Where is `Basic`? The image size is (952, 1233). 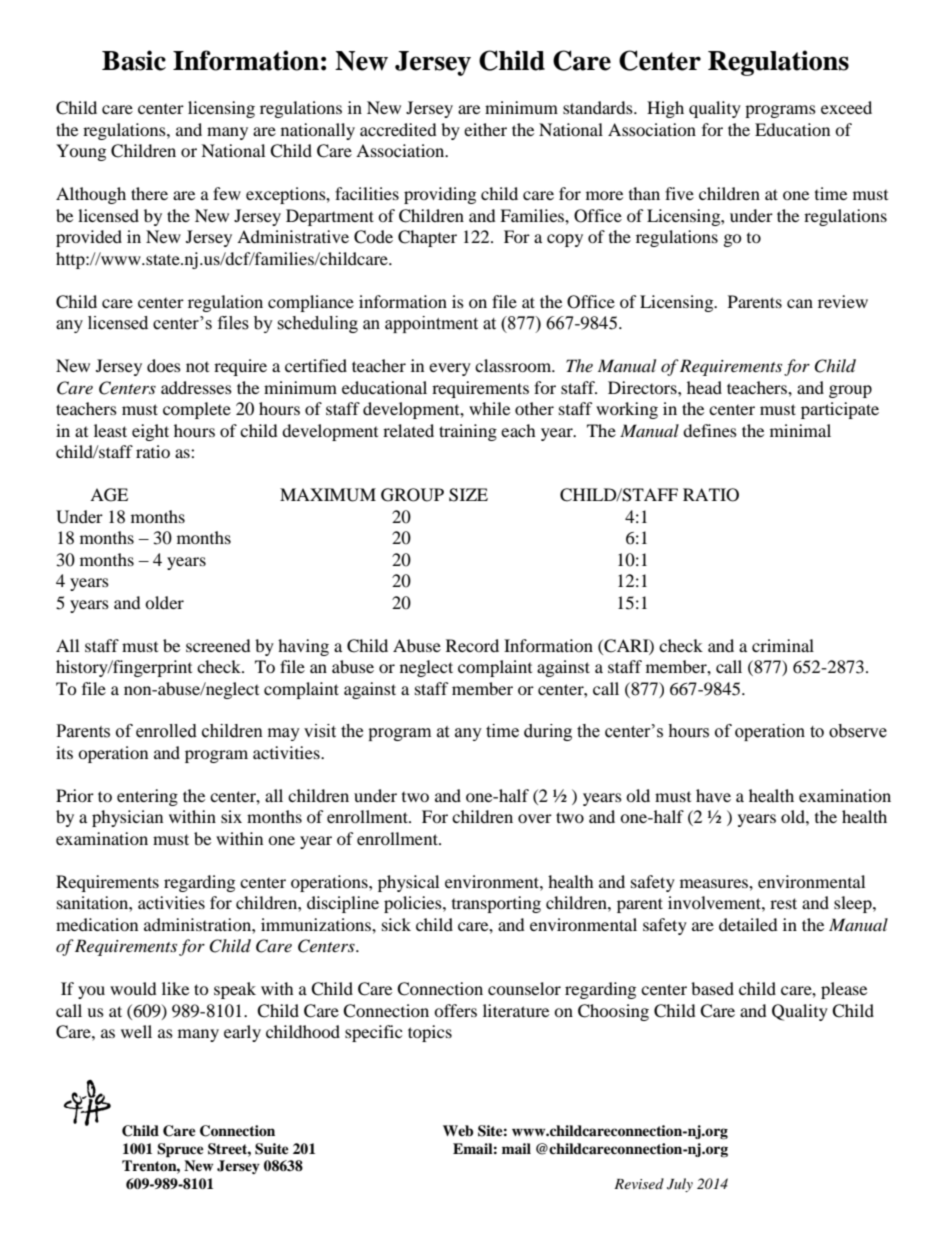
Basic is located at coordinates (134, 60).
